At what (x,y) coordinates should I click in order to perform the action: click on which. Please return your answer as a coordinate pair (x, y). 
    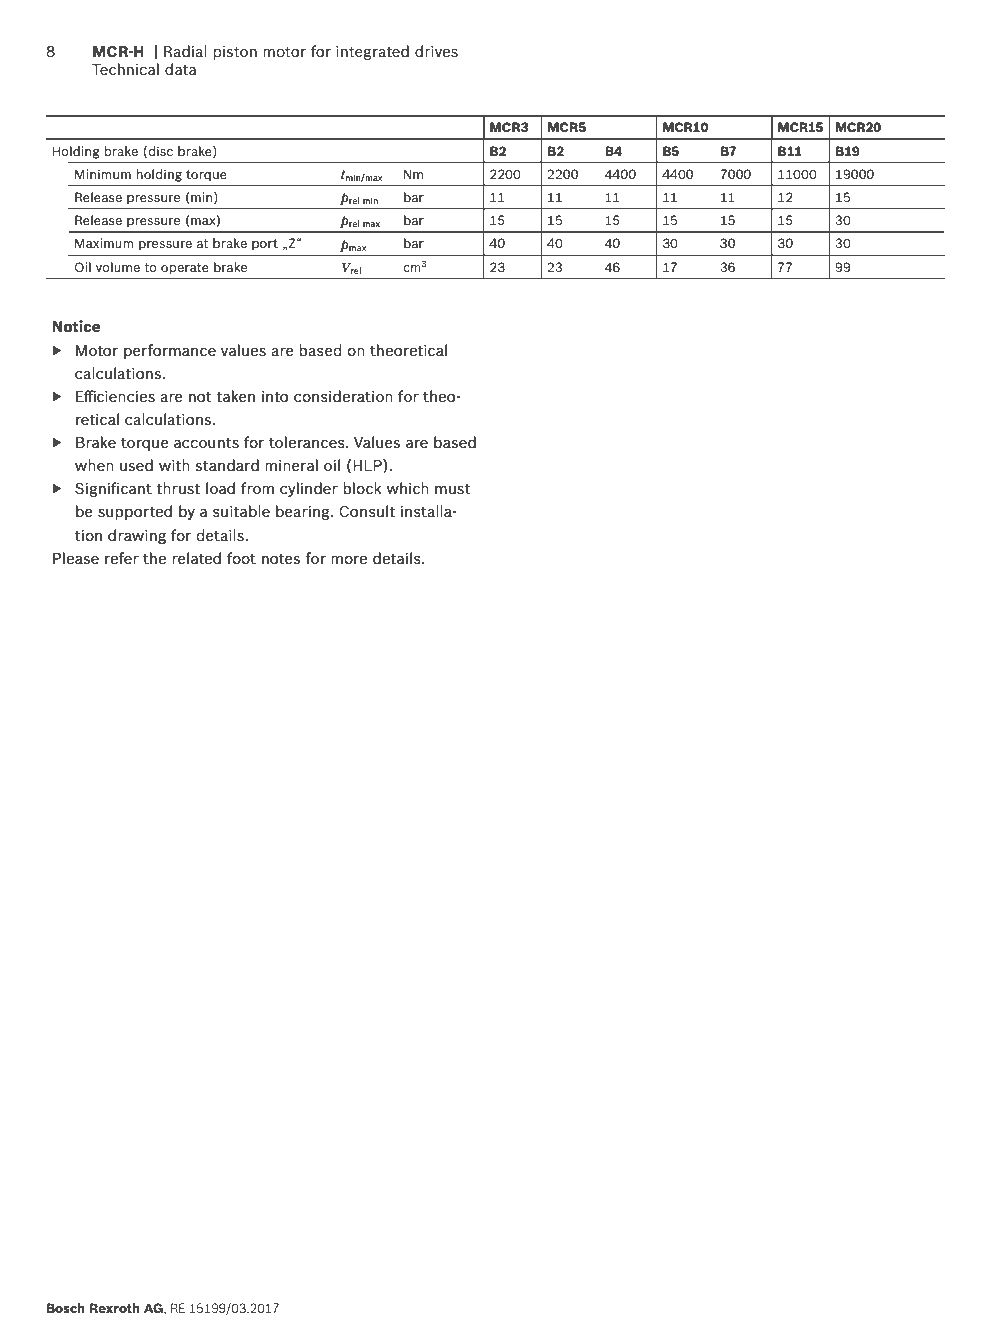
    Looking at the image, I should click on (408, 488).
